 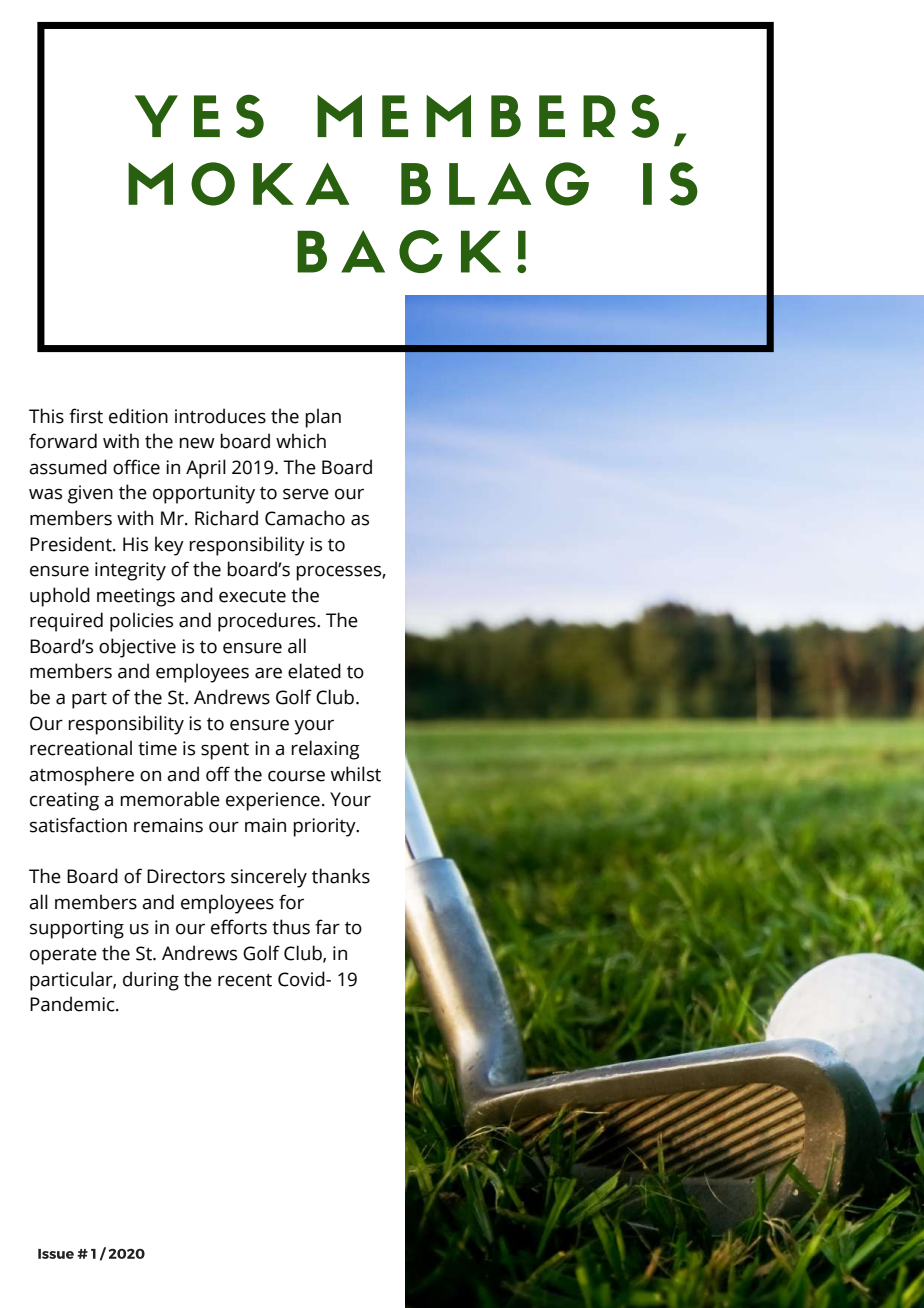 I want to click on operate, so click(x=63, y=956).
